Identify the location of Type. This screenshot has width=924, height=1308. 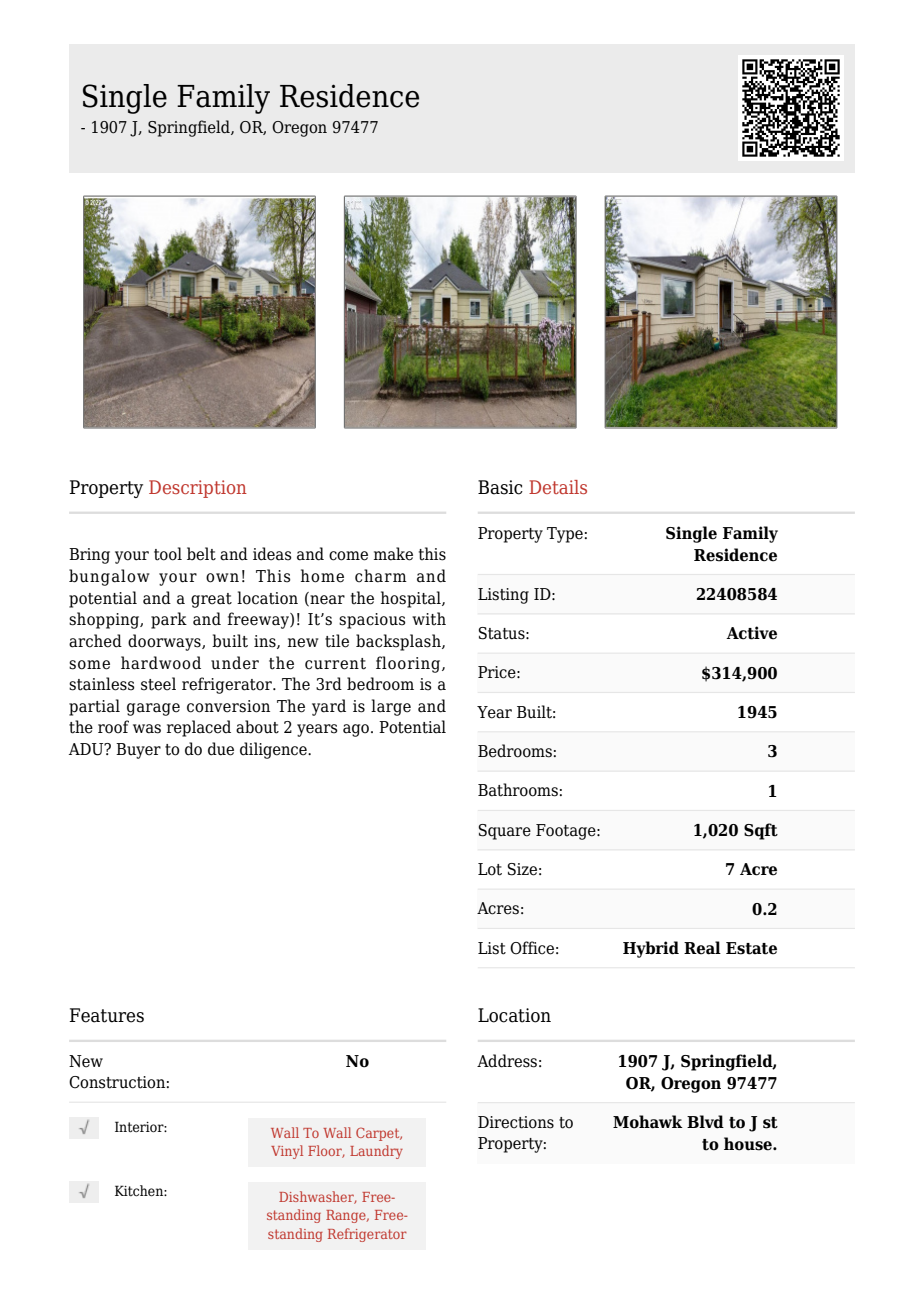
(565, 535).
